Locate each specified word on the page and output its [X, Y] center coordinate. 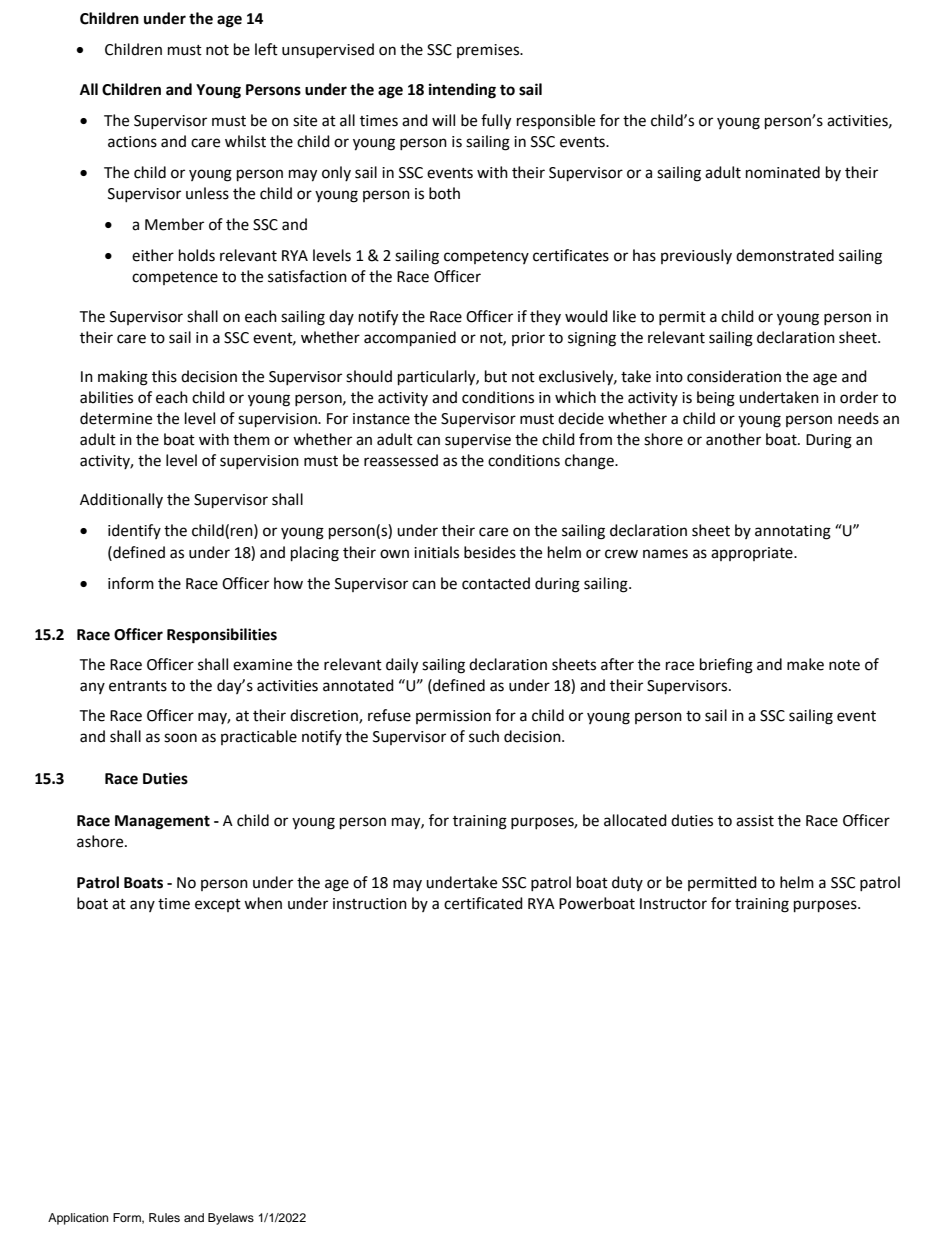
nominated [783, 172]
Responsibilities [222, 636]
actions [132, 142]
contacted [496, 583]
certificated [483, 903]
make [805, 664]
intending [462, 91]
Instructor [673, 904]
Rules [164, 1217]
